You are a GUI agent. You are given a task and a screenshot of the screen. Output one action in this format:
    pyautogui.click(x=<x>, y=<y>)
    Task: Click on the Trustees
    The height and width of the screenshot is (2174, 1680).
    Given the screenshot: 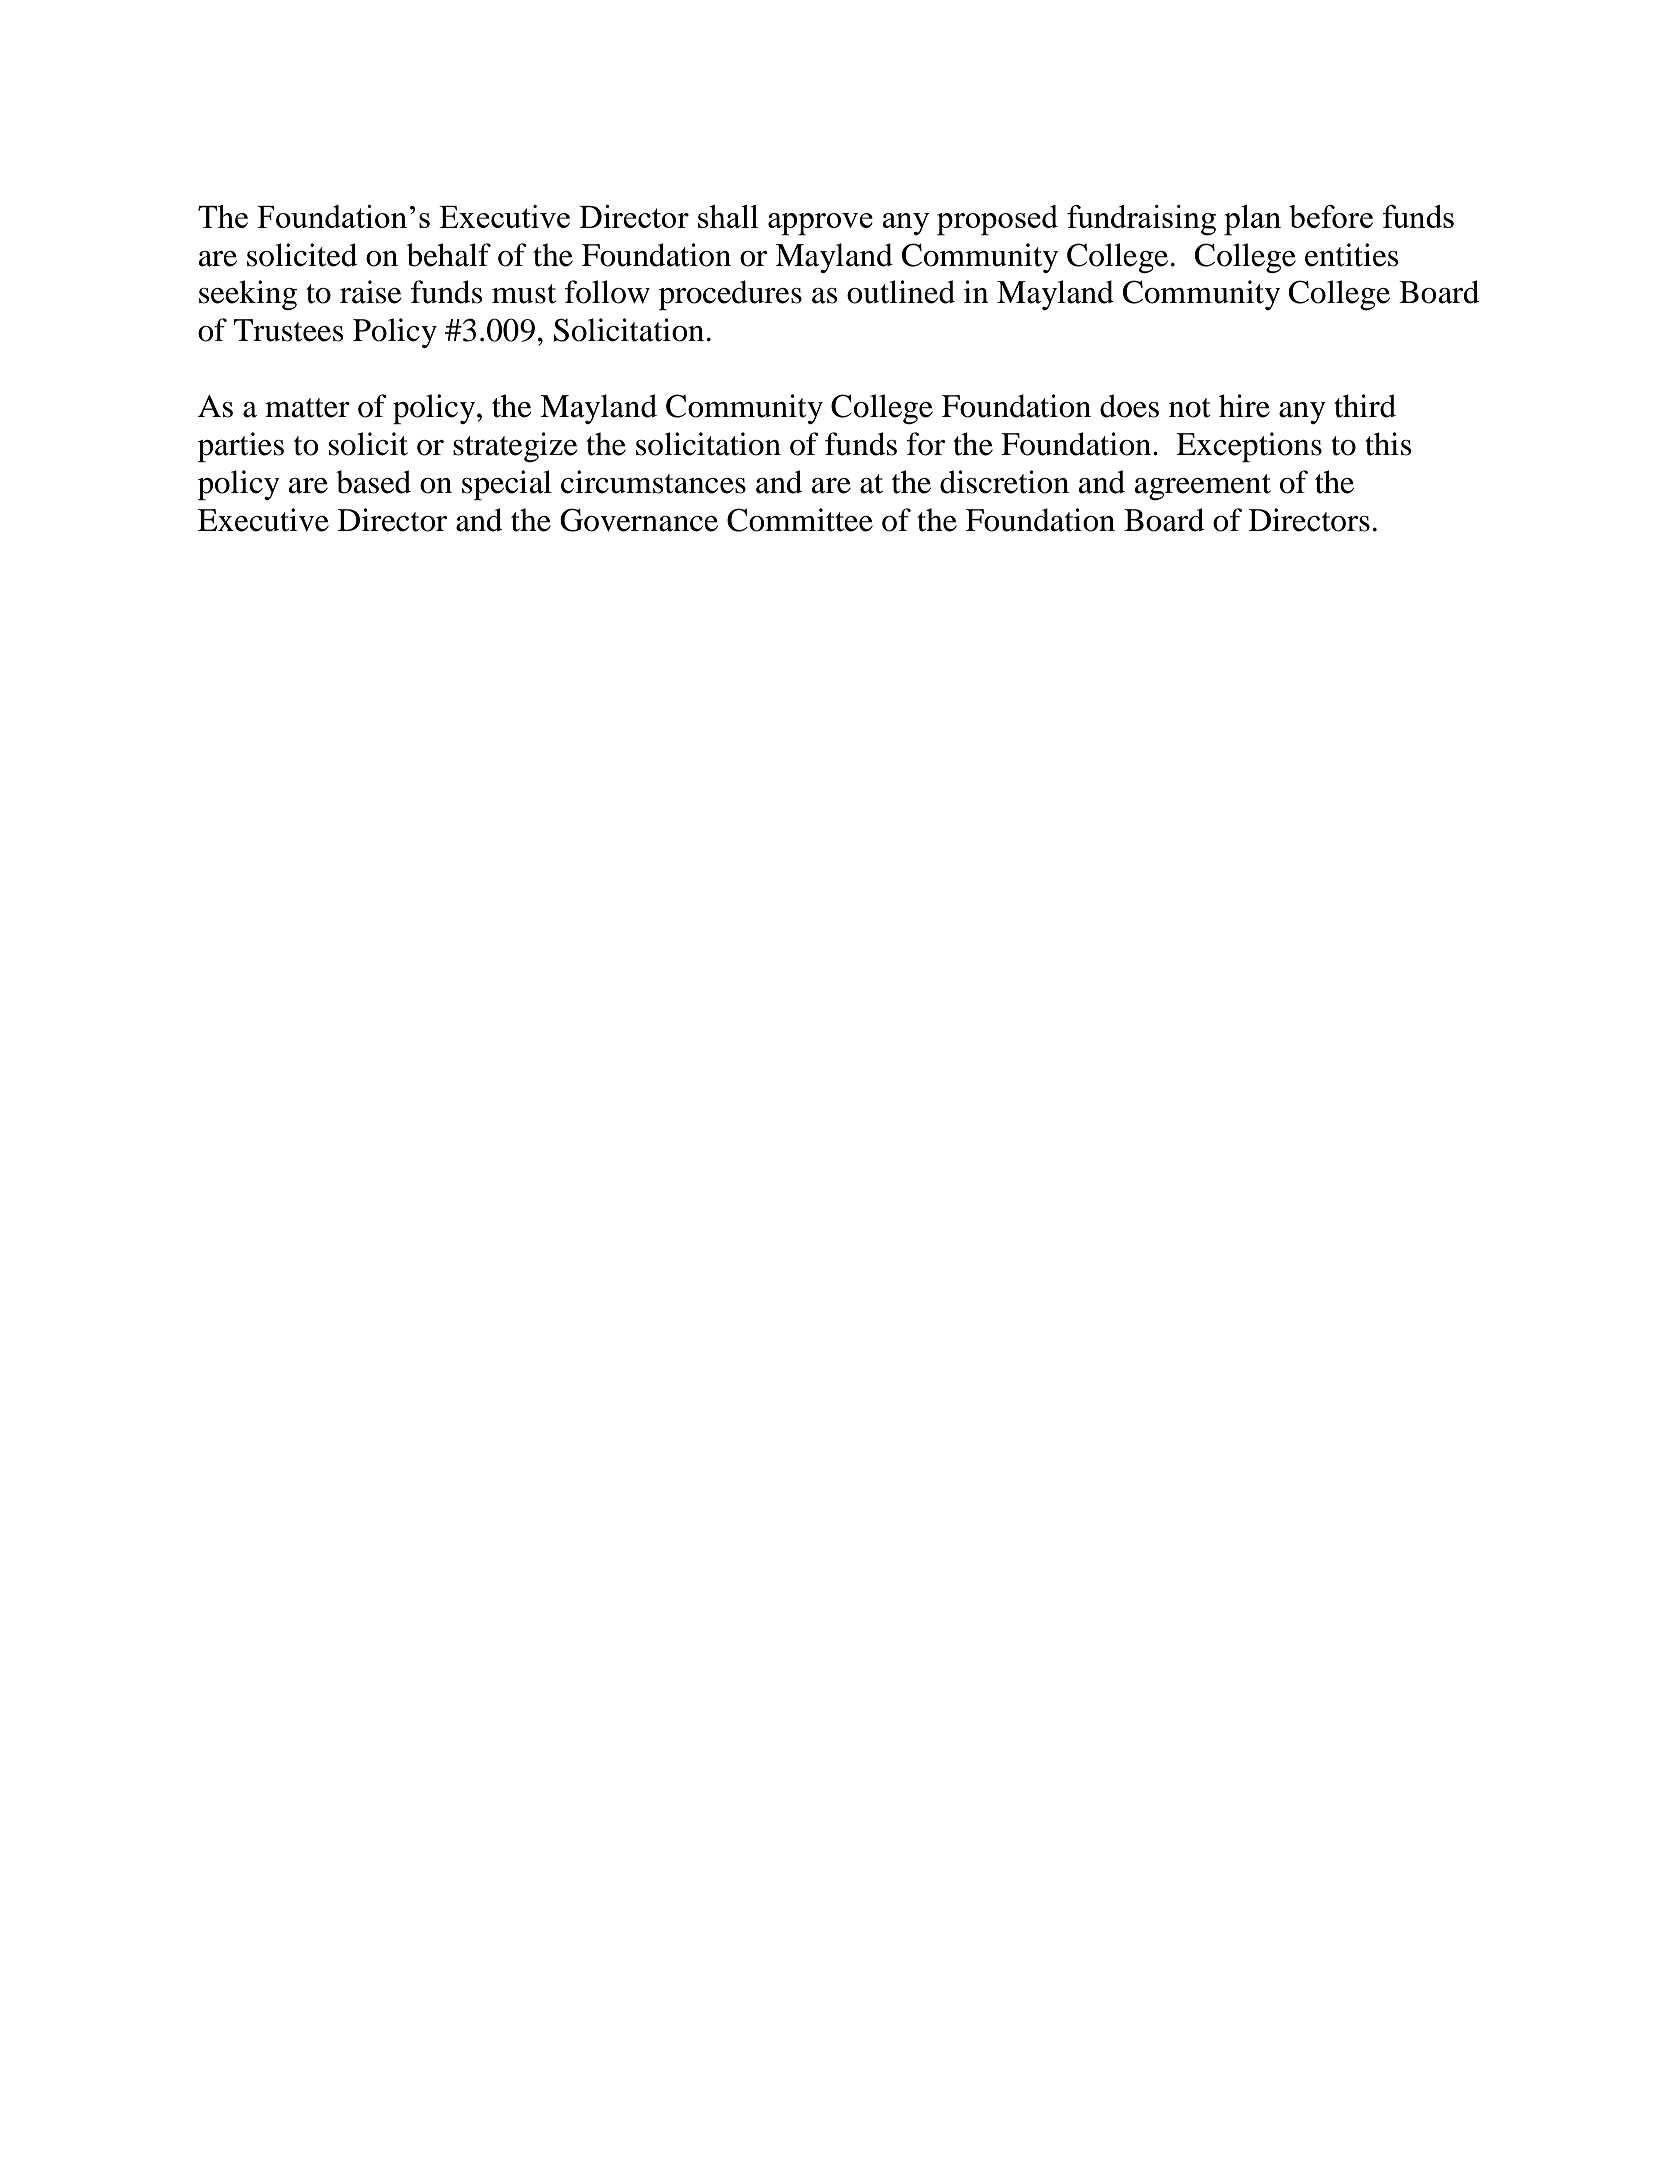 What is the action you would take?
    pyautogui.click(x=288, y=330)
